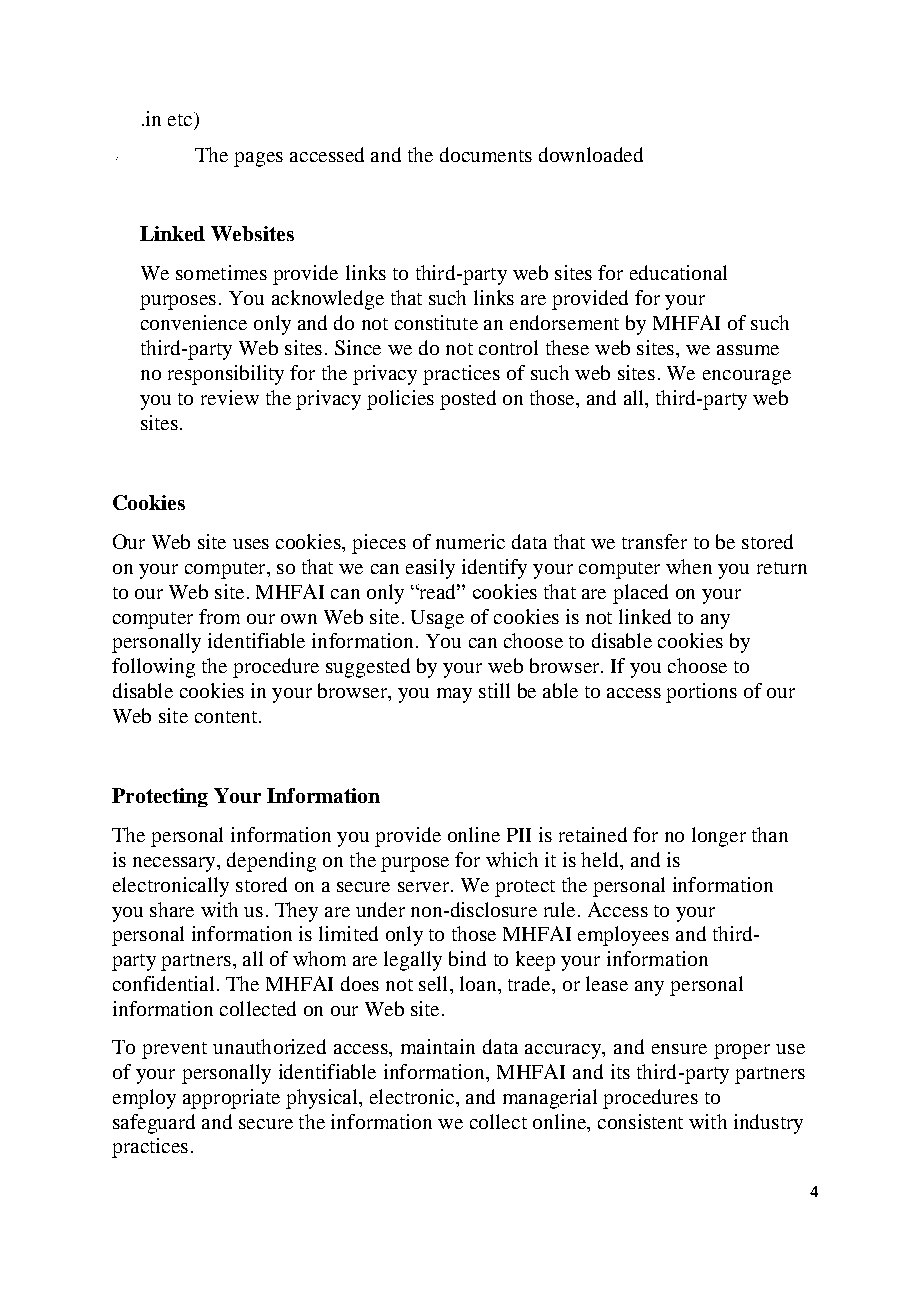 The image size is (924, 1307). Describe the element at coordinates (438, 1046) in the image. I see `maintain` at that location.
